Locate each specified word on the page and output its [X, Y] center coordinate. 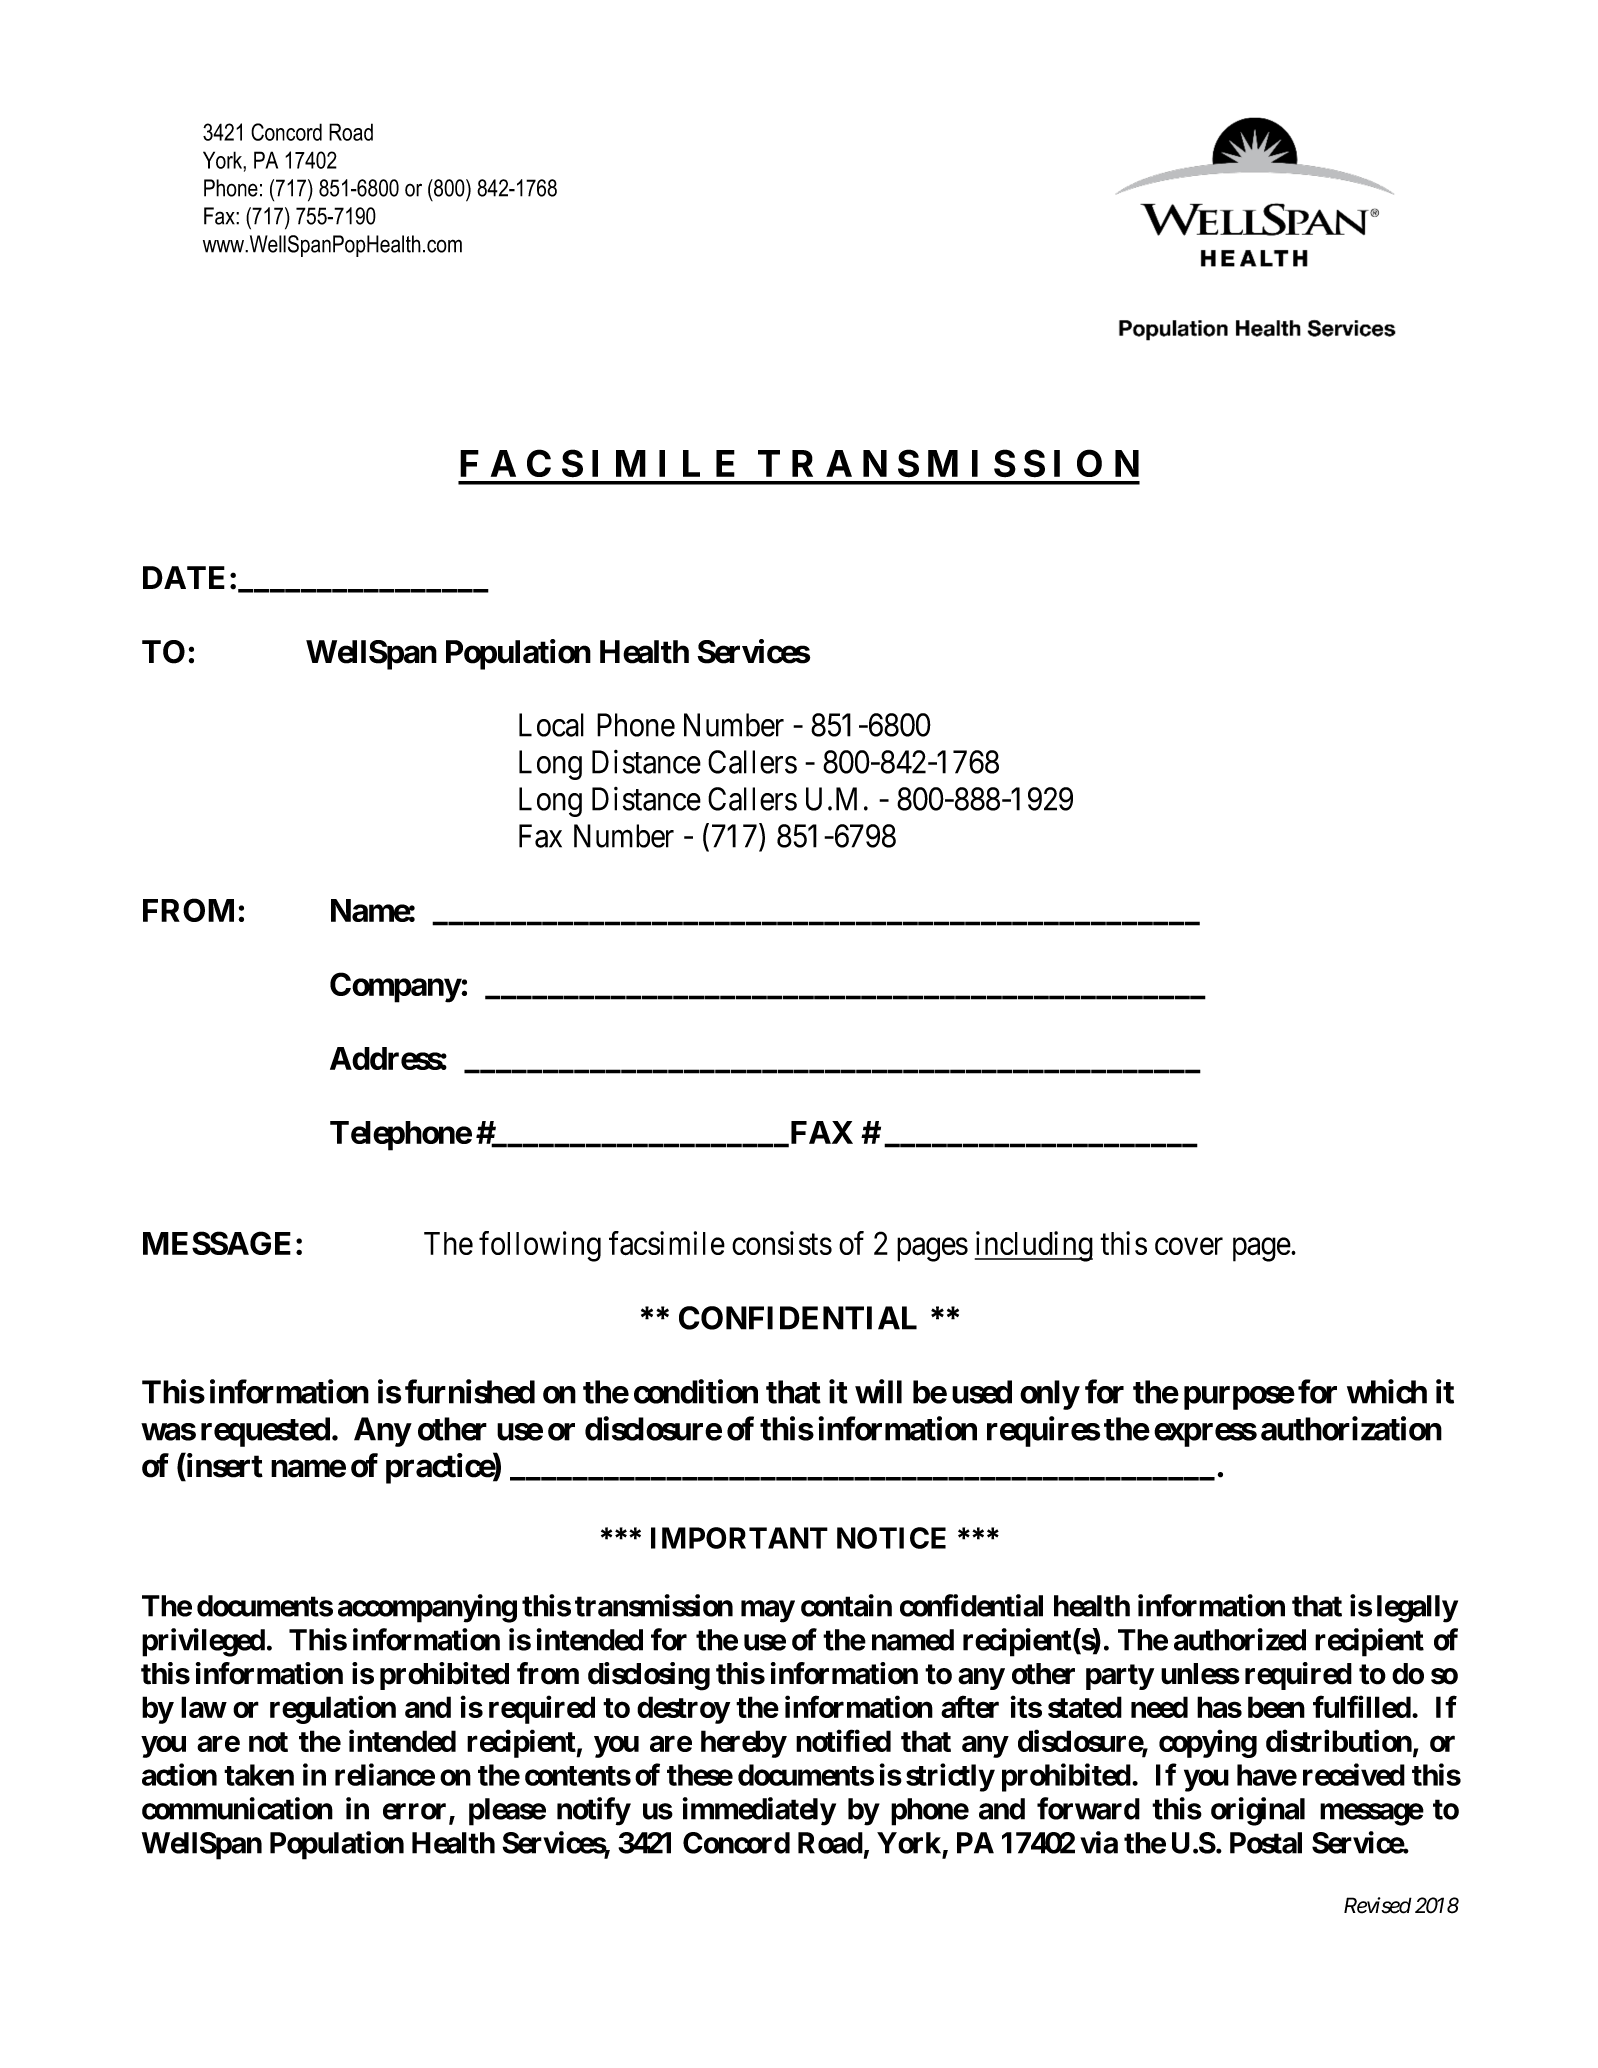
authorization [1351, 1428]
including [1034, 1246]
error [416, 1812]
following [540, 1246]
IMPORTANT [739, 1538]
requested [265, 1432]
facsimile [667, 1243]
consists [782, 1243]
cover [1189, 1246]
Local [551, 725]
